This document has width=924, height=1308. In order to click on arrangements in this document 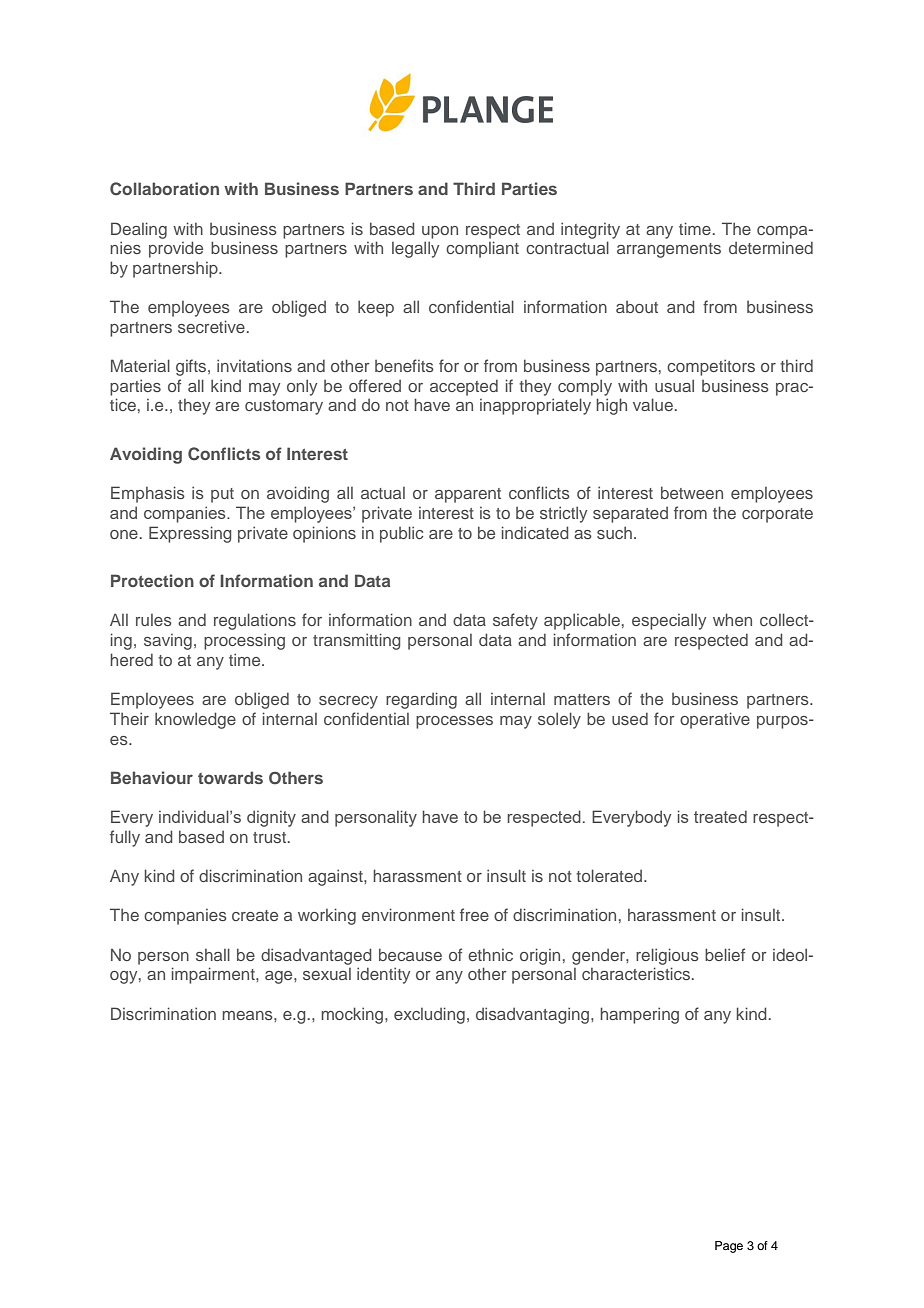, I will do `click(669, 250)`.
